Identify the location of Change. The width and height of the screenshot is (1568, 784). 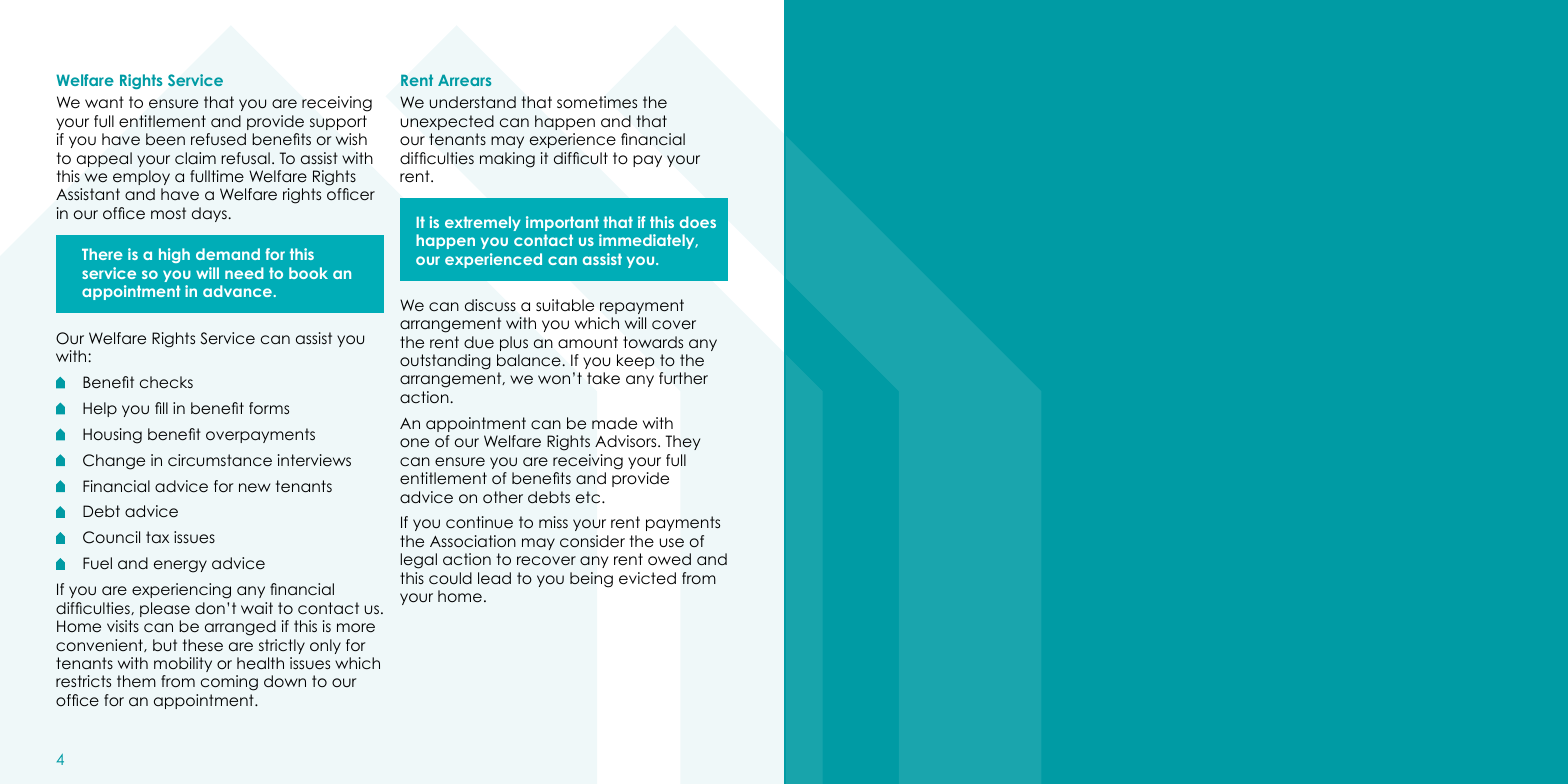
(114, 462).
